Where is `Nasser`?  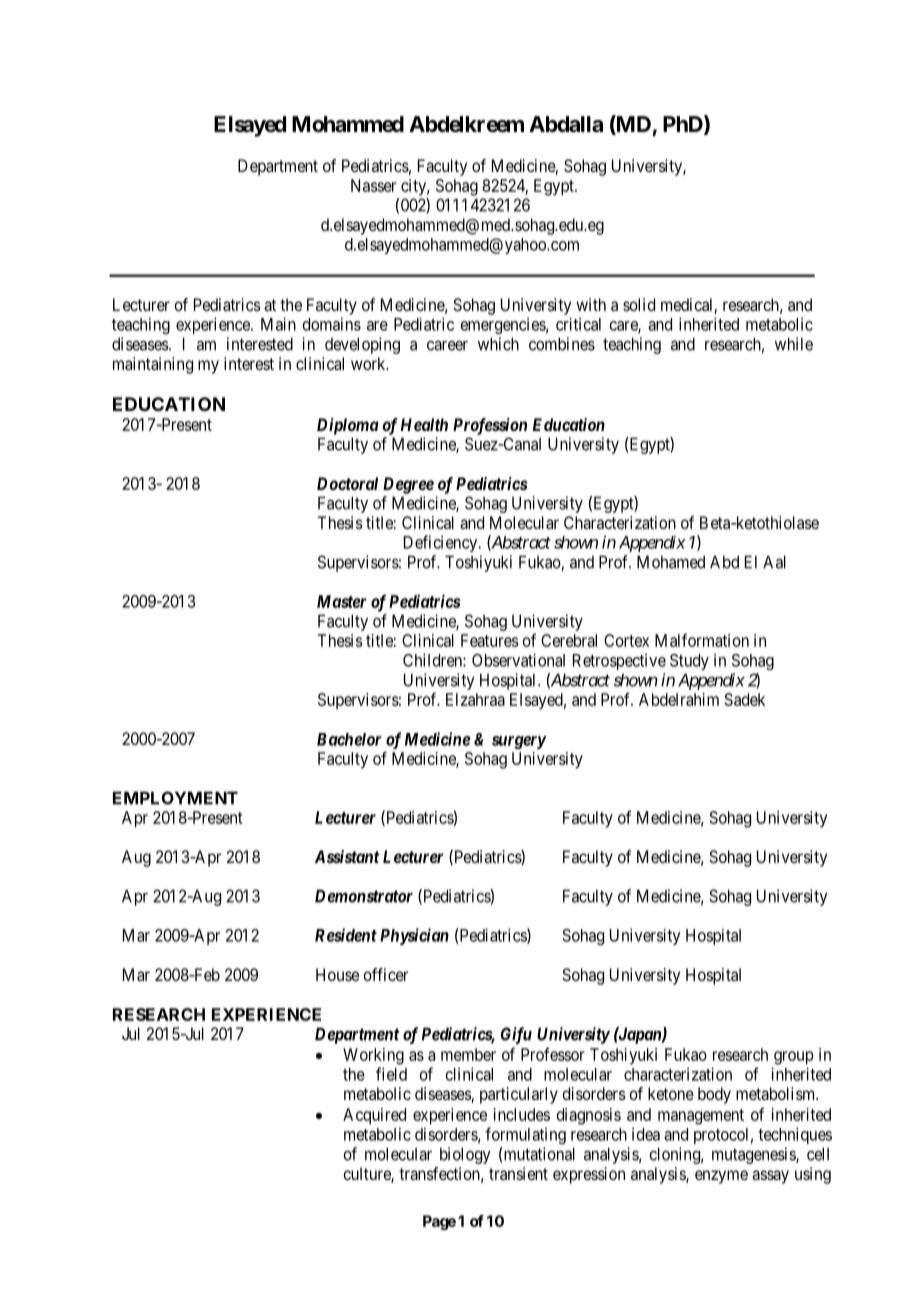 Nasser is located at coordinates (373, 185).
